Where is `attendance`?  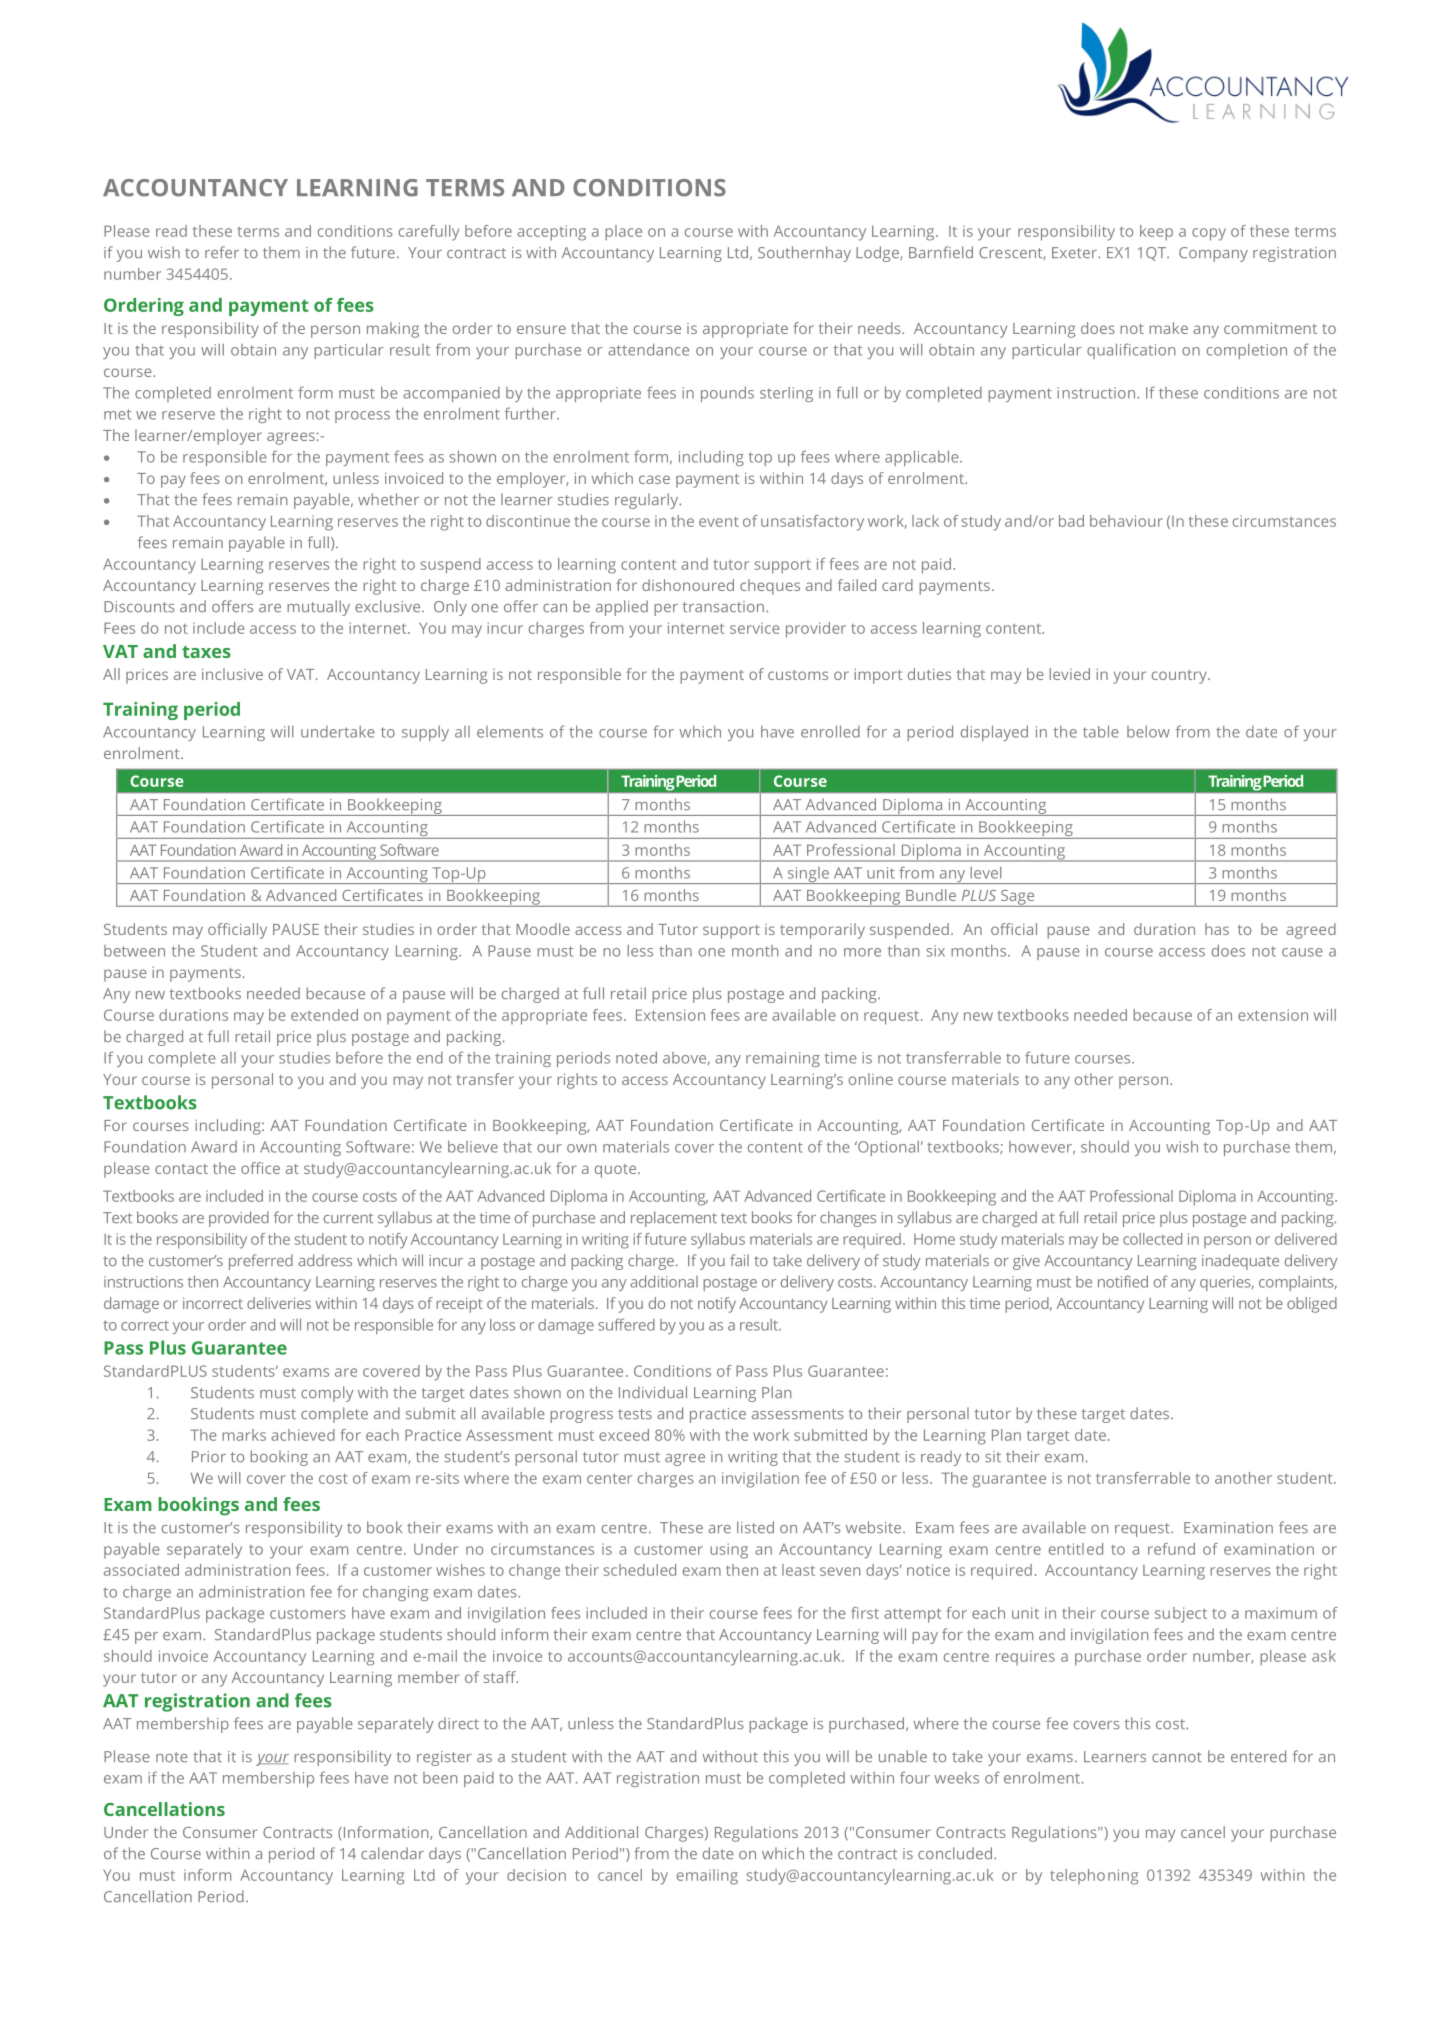 attendance is located at coordinates (648, 349).
